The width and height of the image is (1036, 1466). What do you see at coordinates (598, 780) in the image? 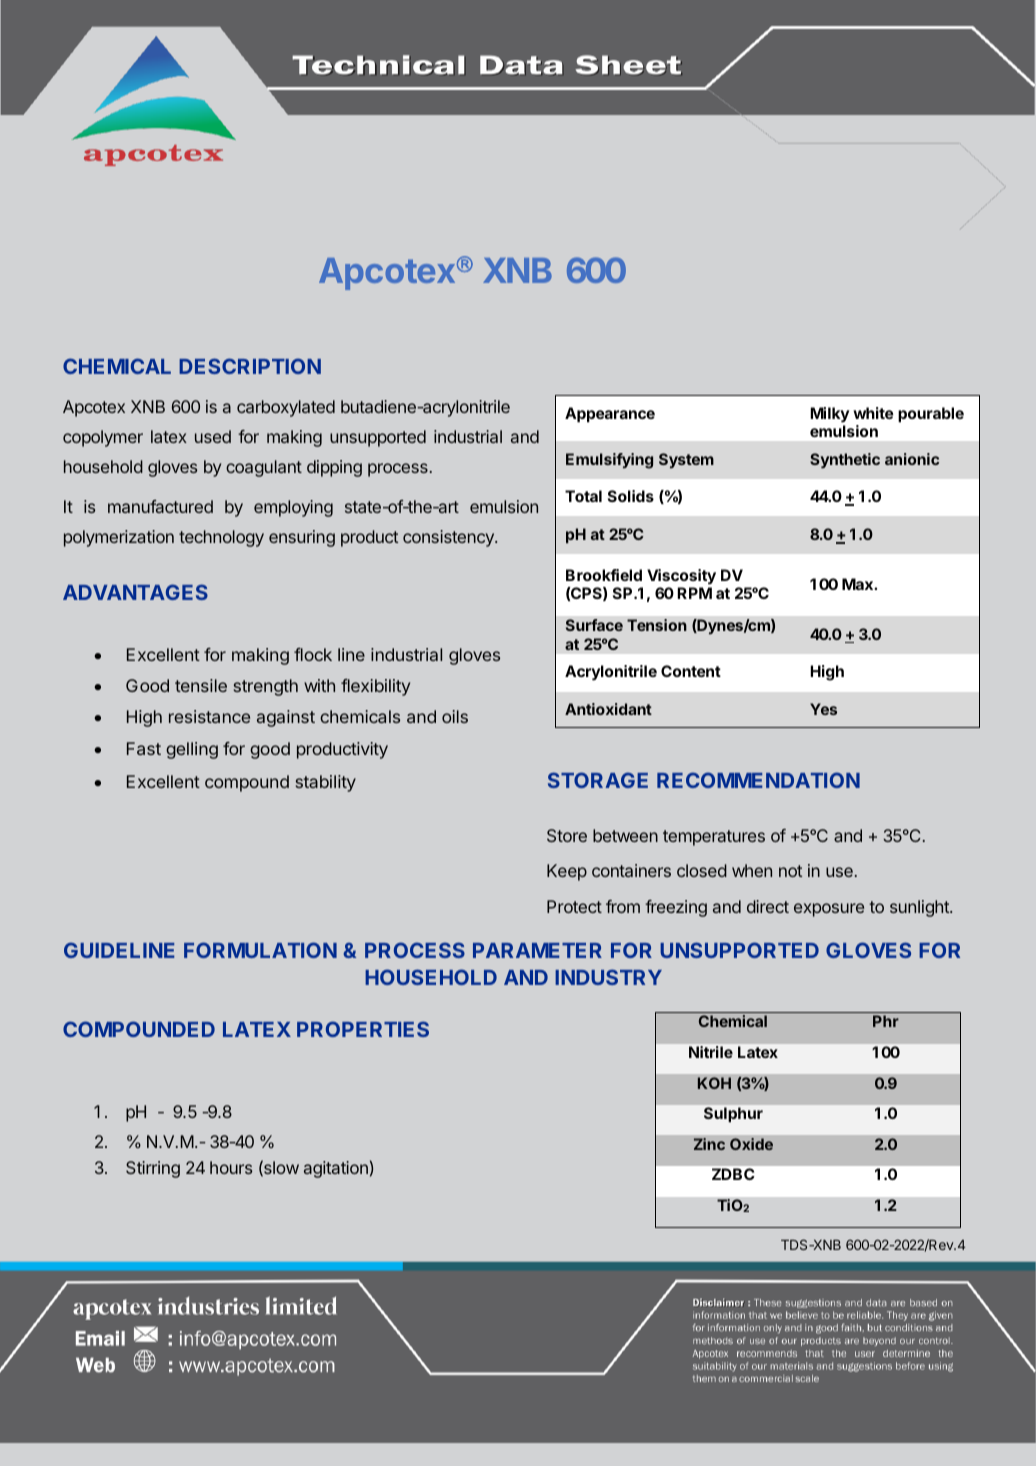
I see `STORAGE` at bounding box center [598, 780].
